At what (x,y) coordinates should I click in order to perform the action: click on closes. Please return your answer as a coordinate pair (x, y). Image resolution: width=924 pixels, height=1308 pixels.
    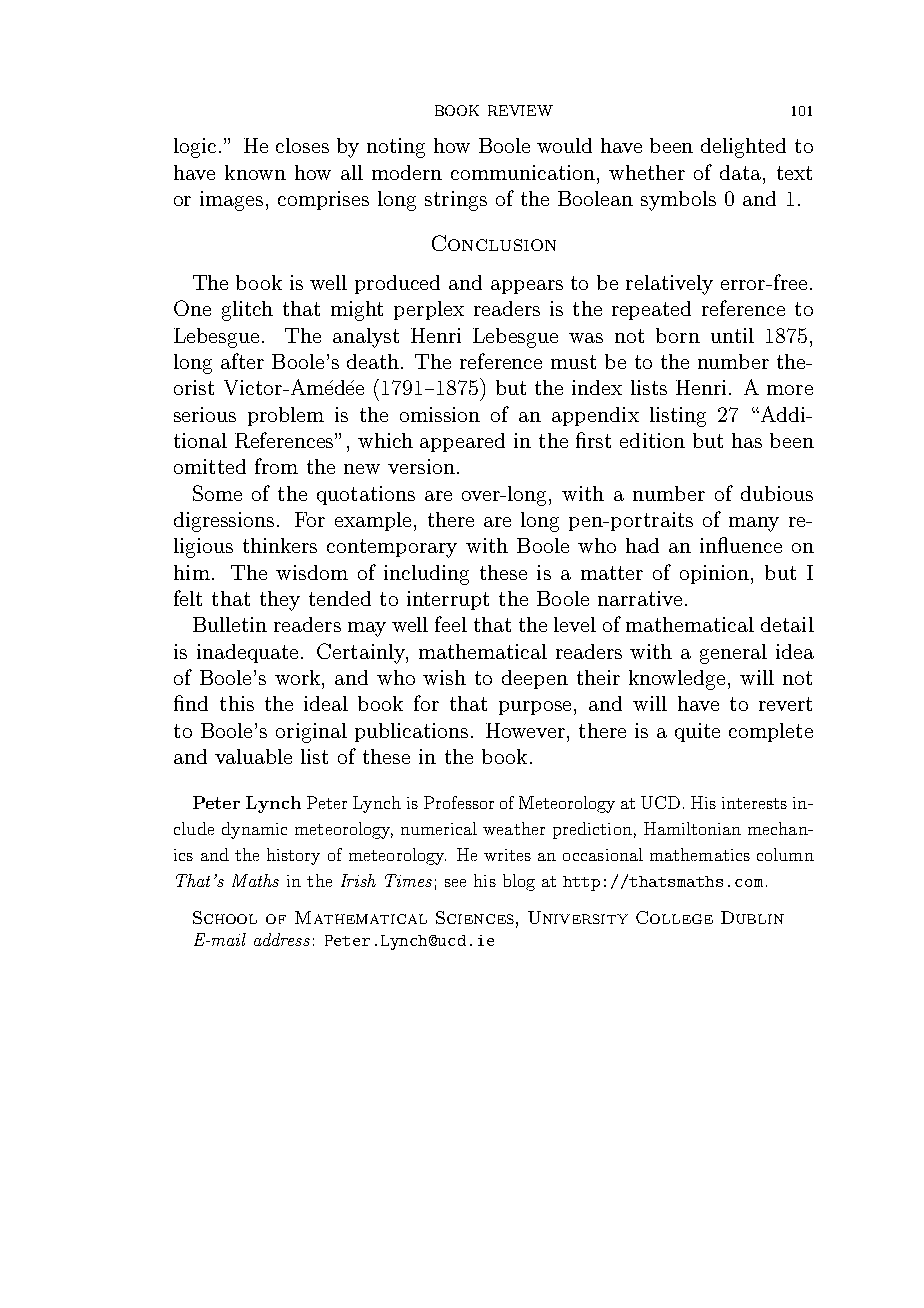
    Looking at the image, I should click on (302, 145).
